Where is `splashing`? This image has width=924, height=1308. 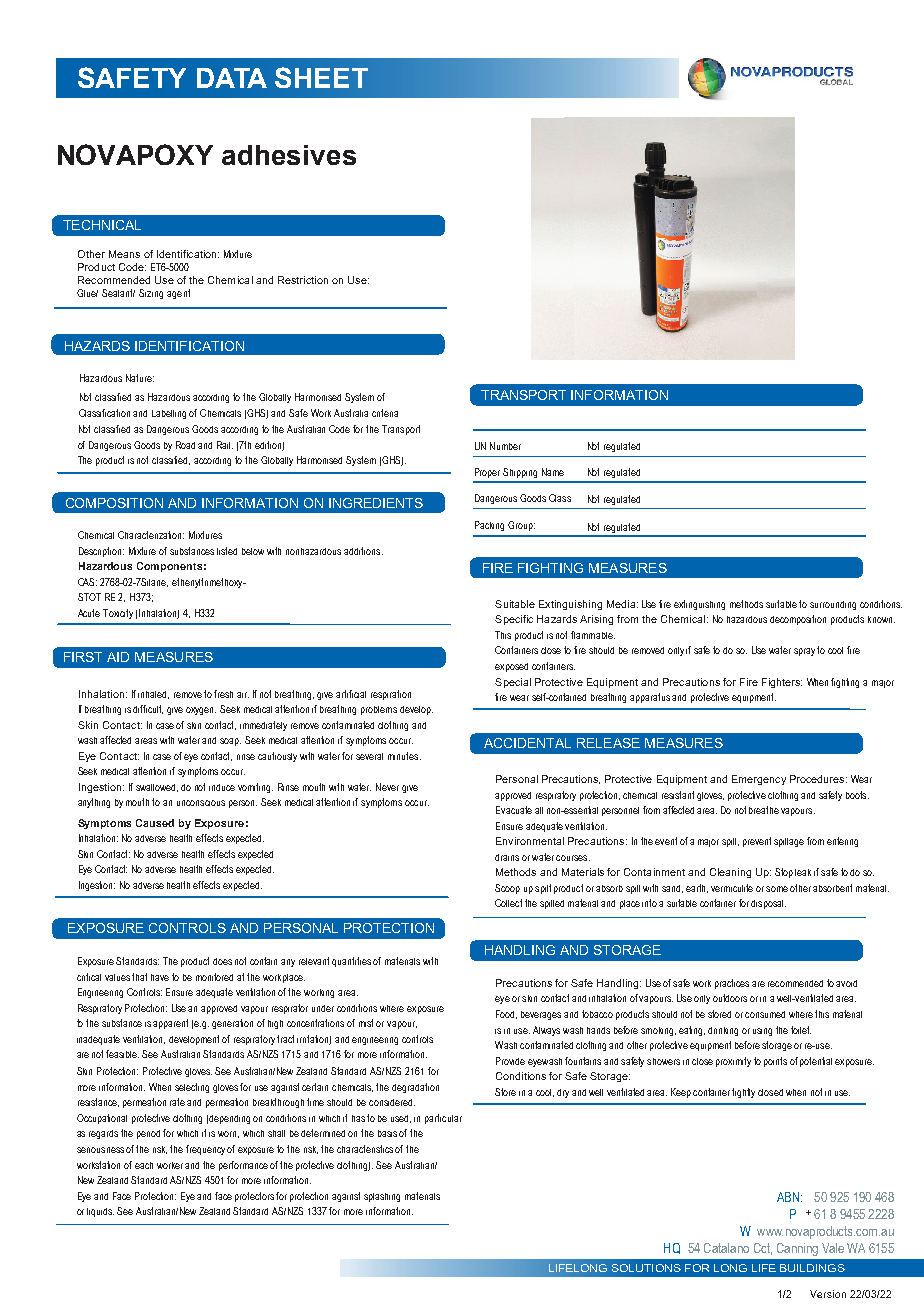 splashing is located at coordinates (382, 1197).
